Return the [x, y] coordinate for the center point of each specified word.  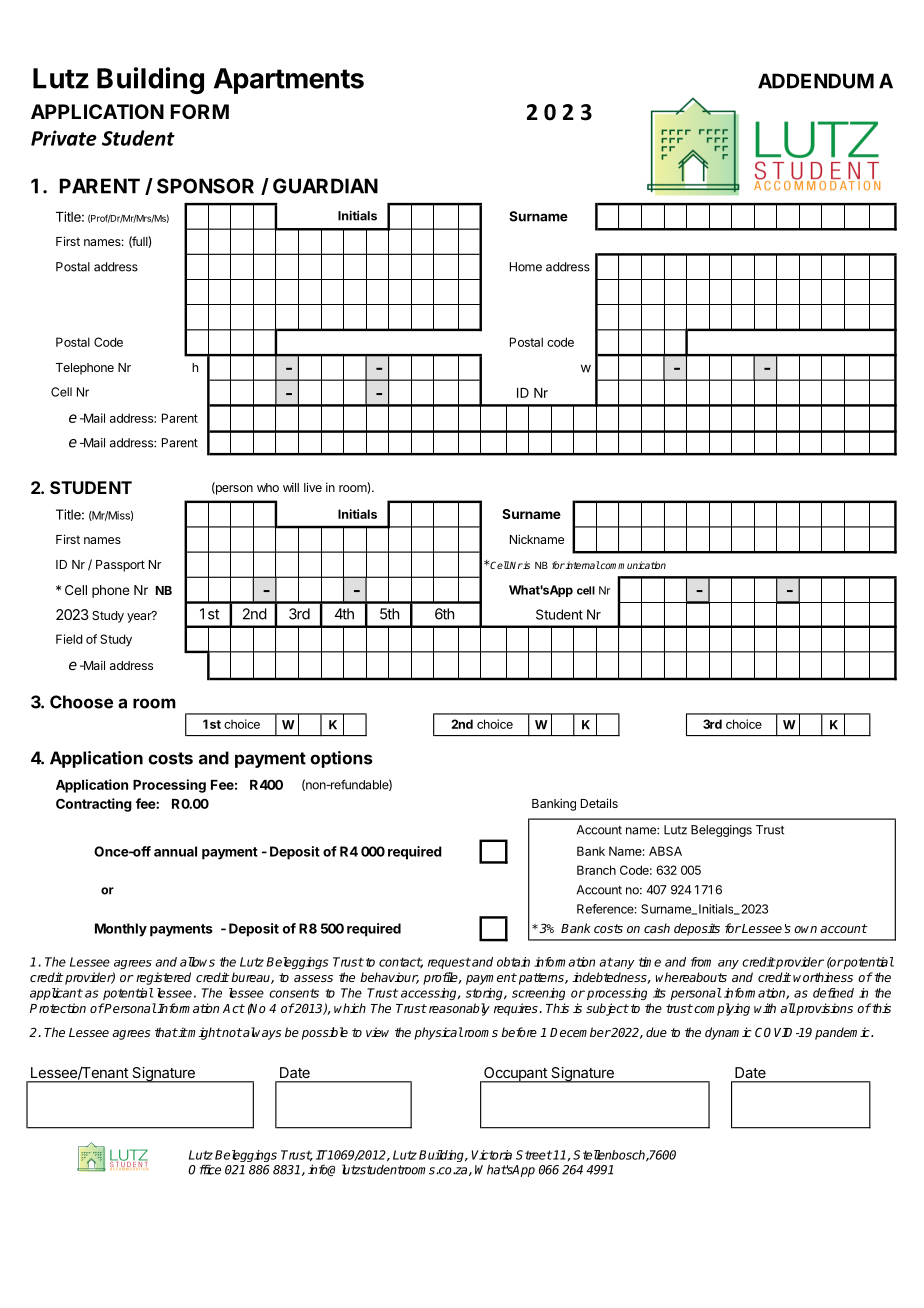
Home [526, 267]
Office [204, 1169]
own [805, 929]
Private [64, 138]
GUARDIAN [325, 186]
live [313, 487]
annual [175, 851]
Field [69, 639]
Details [599, 803]
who [268, 487]
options [341, 759]
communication [632, 565]
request [449, 963]
